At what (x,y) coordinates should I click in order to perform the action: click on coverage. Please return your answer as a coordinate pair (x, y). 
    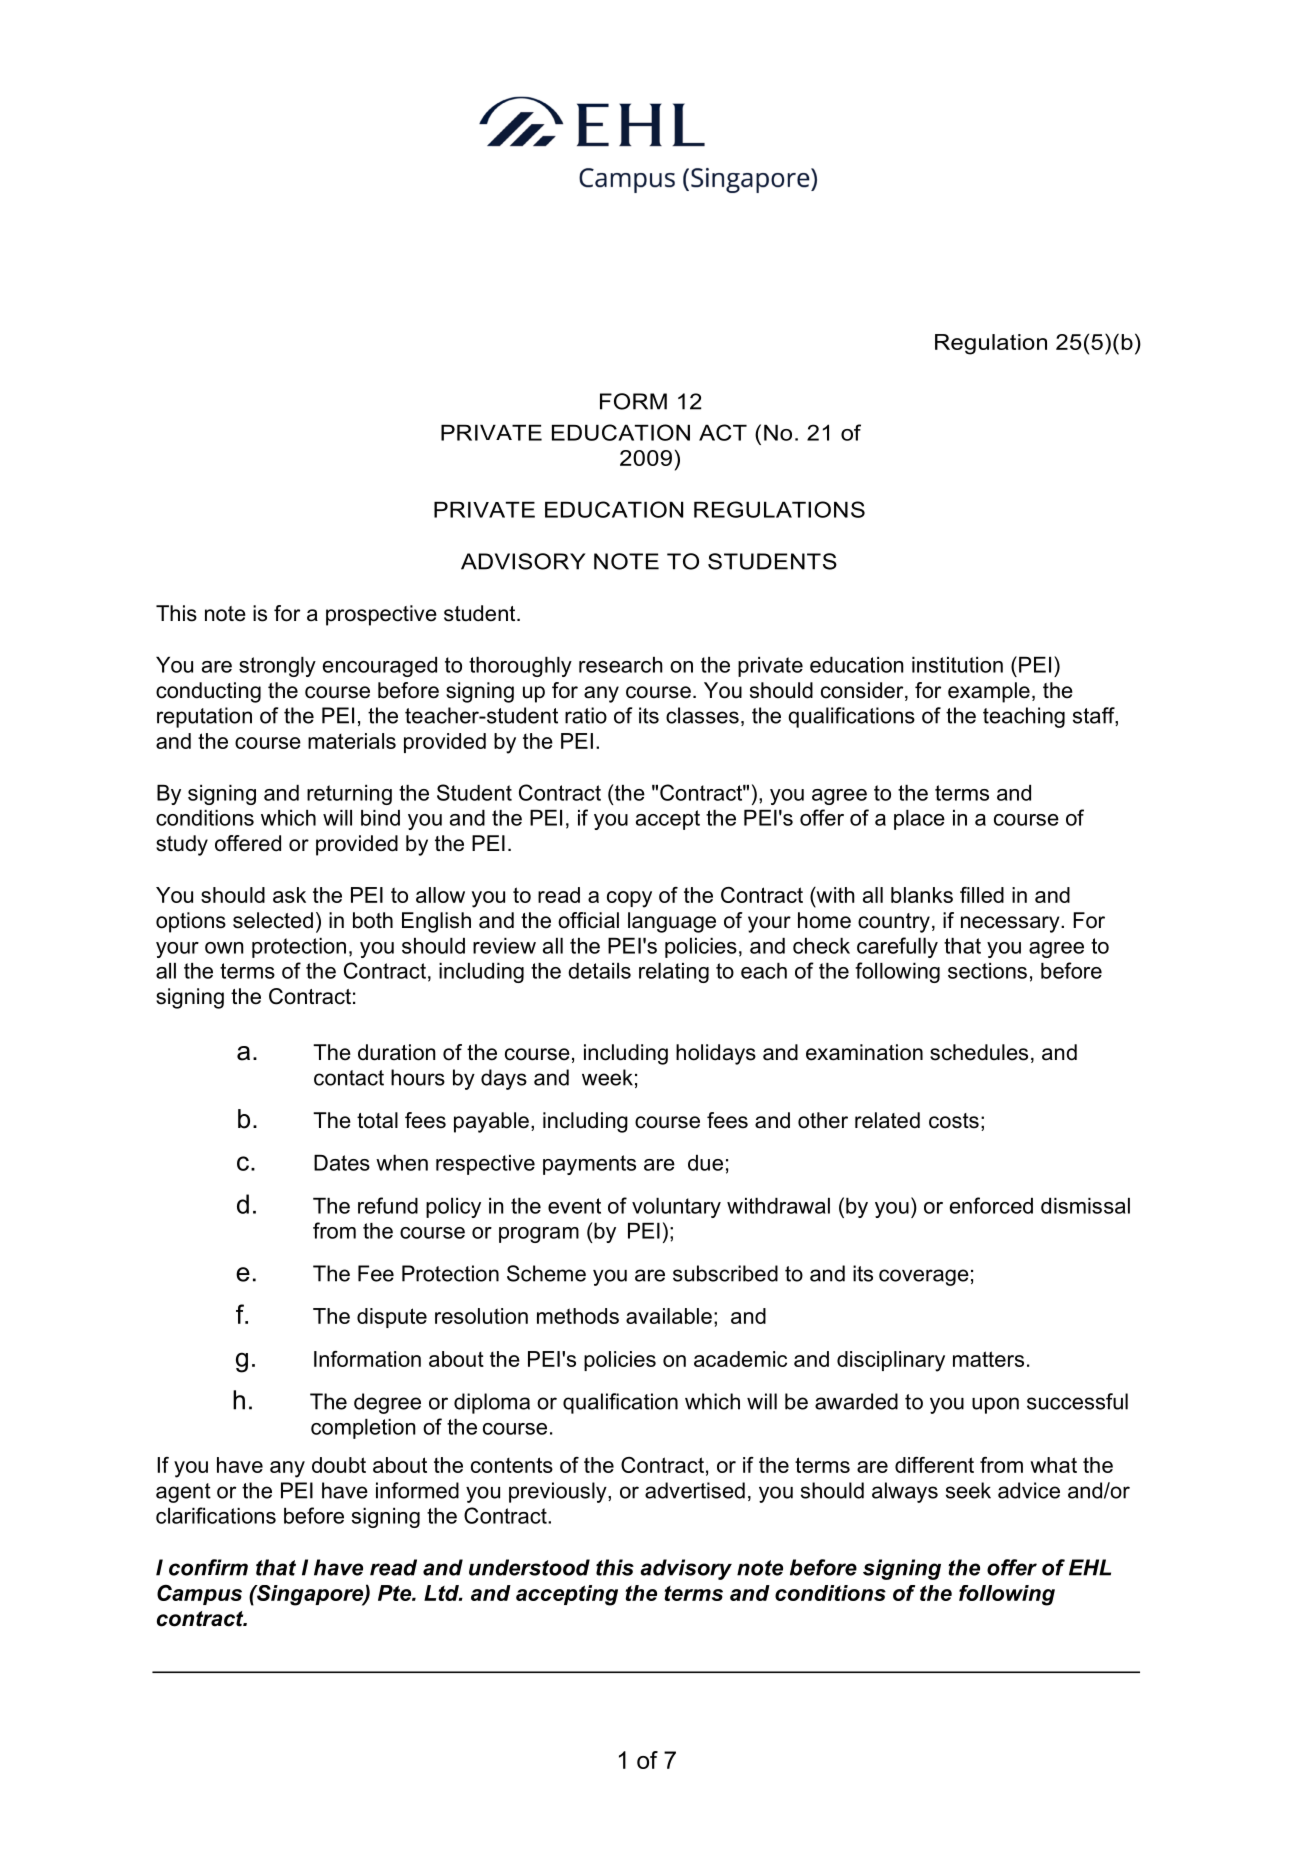
    Looking at the image, I should click on (924, 1277).
